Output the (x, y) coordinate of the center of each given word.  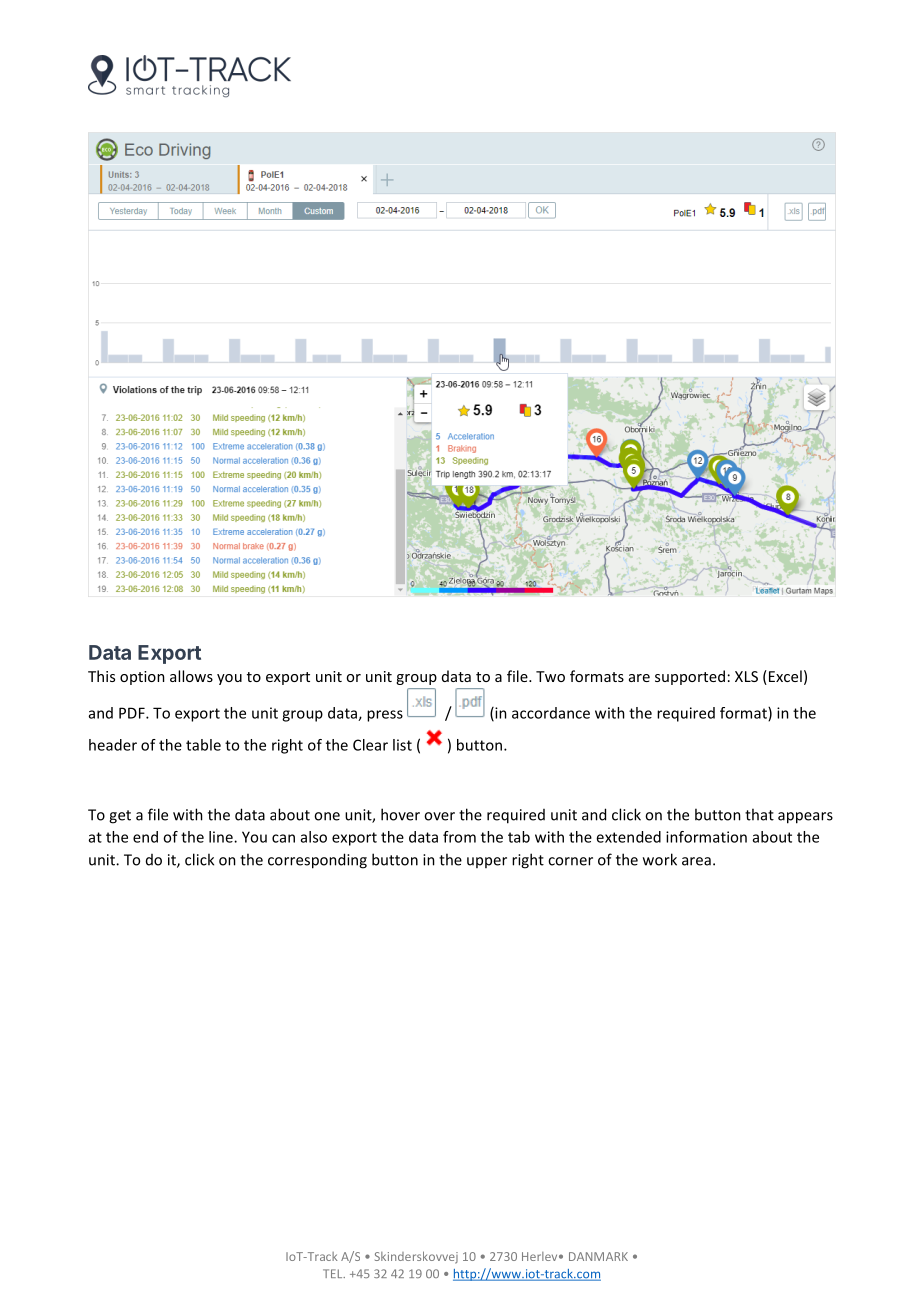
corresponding (317, 861)
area (696, 861)
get (120, 817)
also (314, 837)
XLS (746, 676)
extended (628, 837)
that (759, 814)
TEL (334, 1273)
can (283, 838)
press (385, 716)
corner (570, 861)
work (660, 859)
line (222, 837)
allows (191, 676)
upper (487, 862)
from (459, 837)
